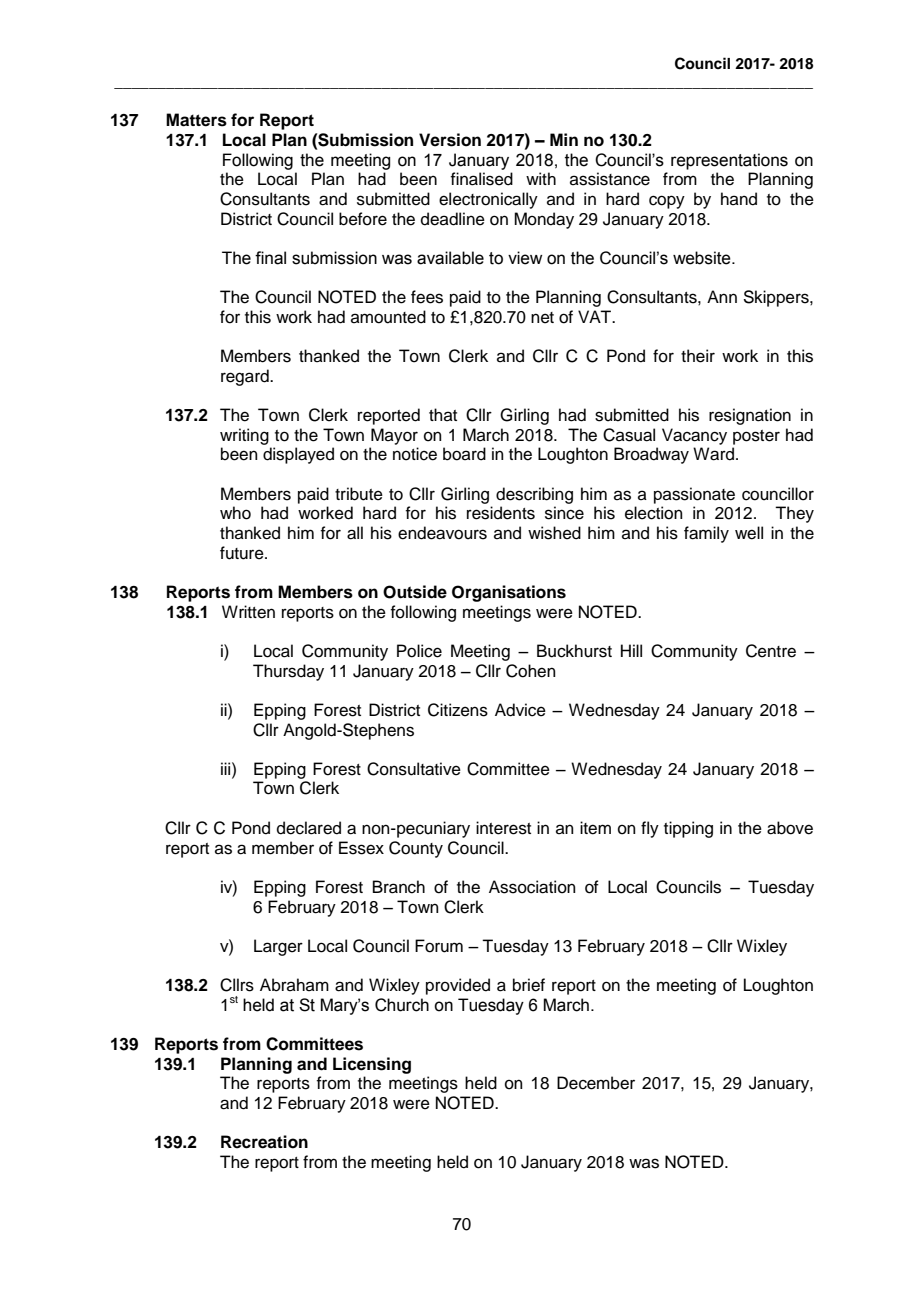  I want to click on declared, so click(309, 828).
